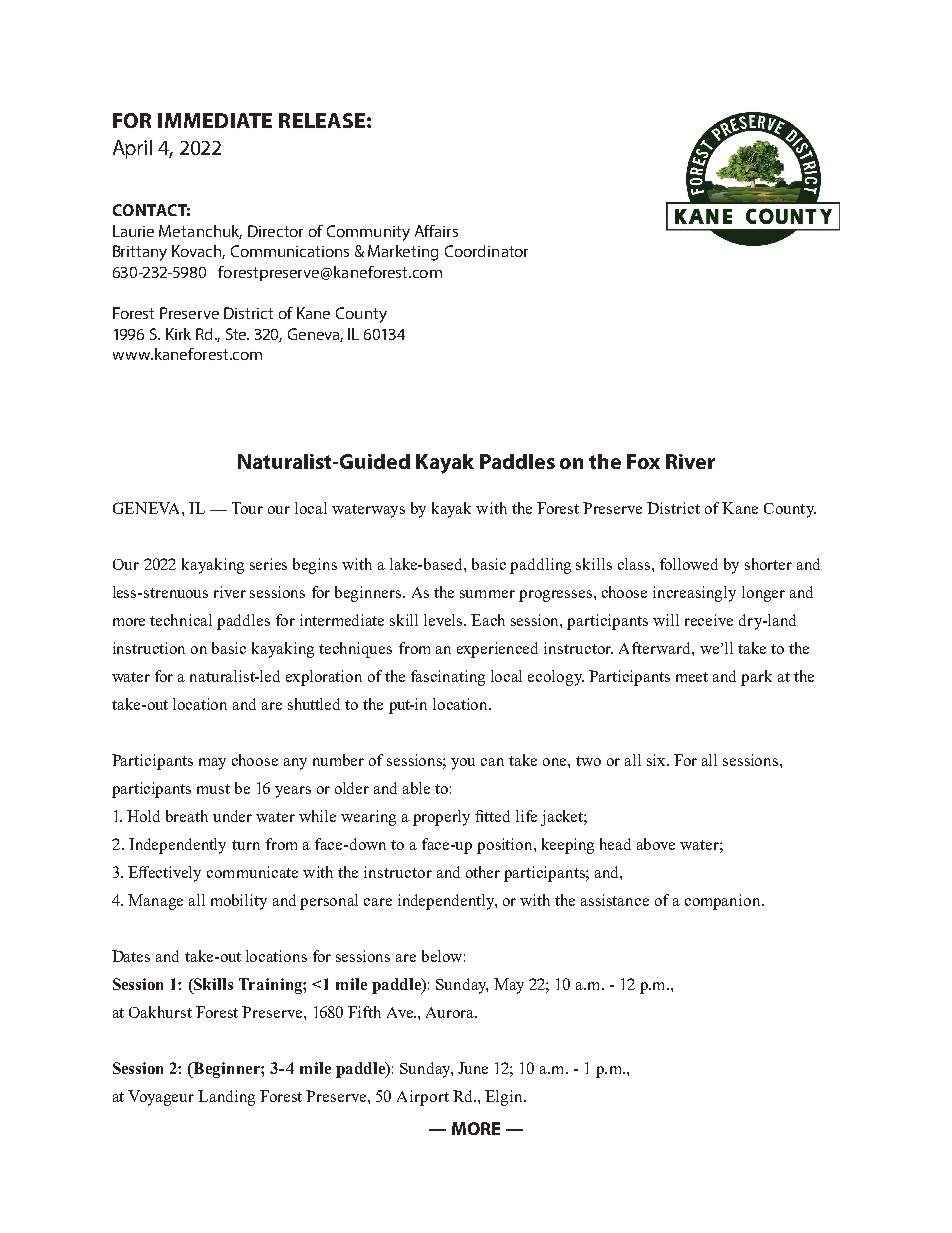 This screenshot has width=952, height=1233. I want to click on increasingly, so click(694, 594).
